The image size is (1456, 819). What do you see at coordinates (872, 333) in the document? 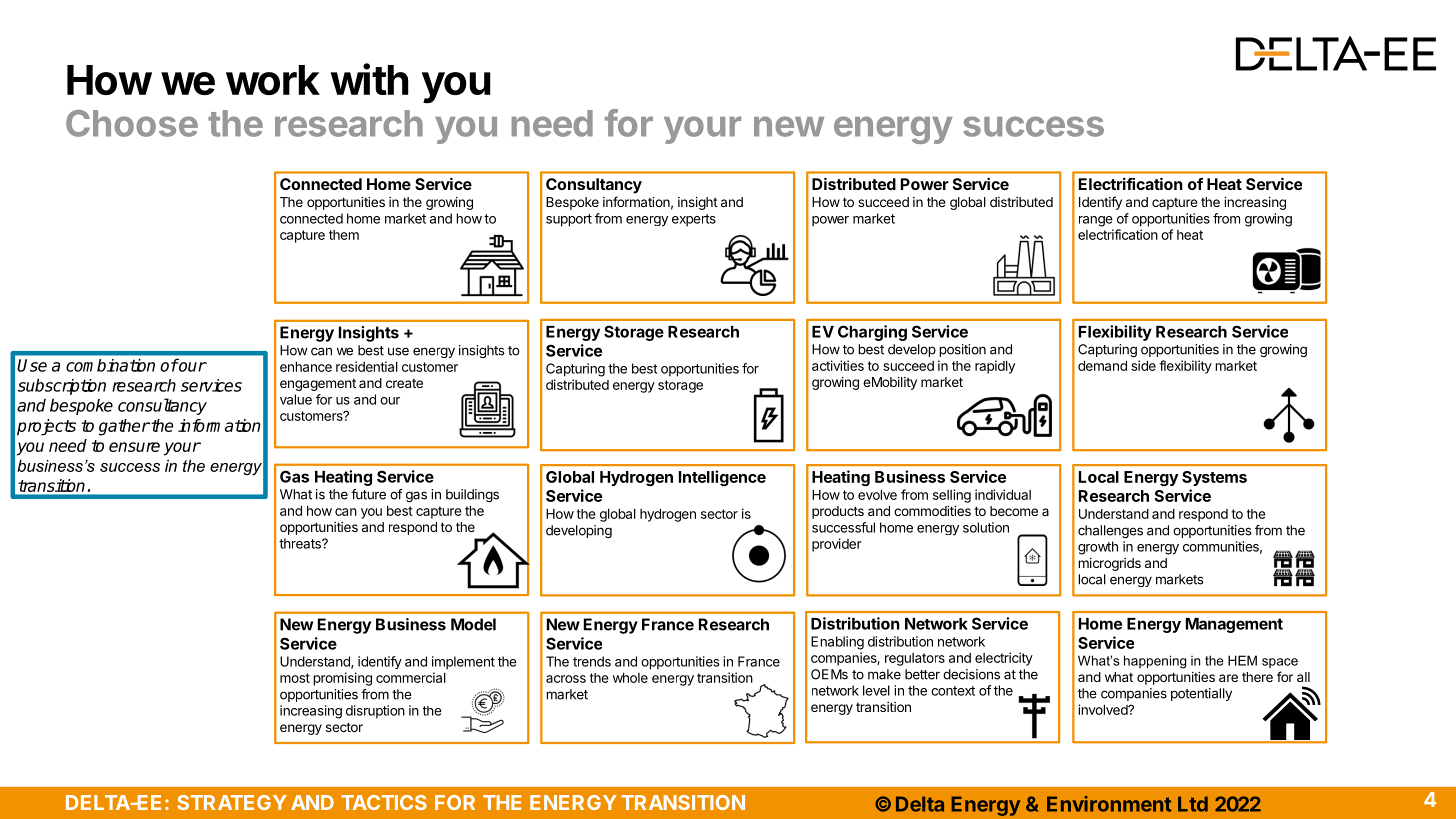
I see `Charging` at bounding box center [872, 333].
